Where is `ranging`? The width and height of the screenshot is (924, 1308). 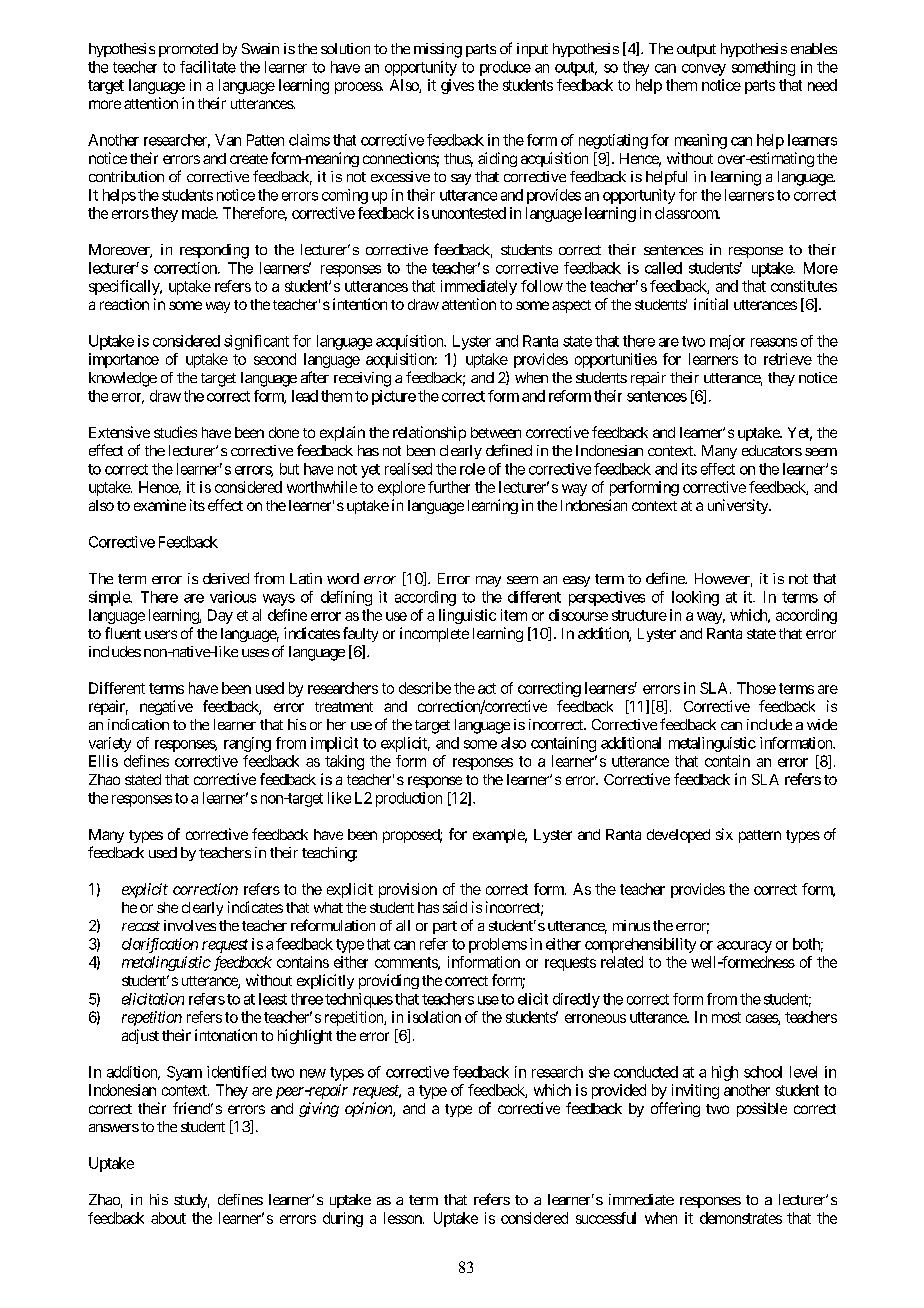 ranging is located at coordinates (247, 744).
